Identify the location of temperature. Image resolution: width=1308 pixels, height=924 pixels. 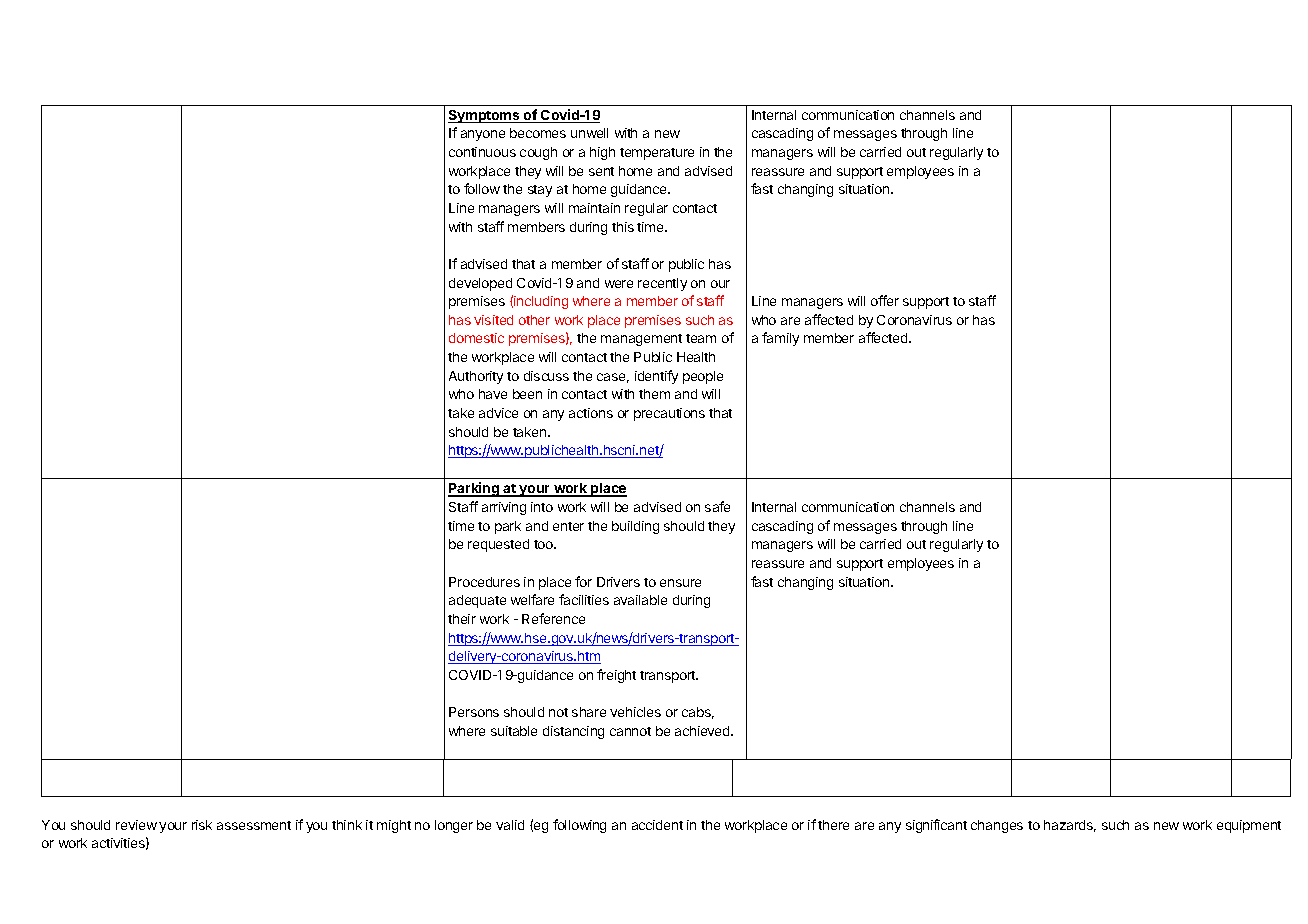
(657, 154).
